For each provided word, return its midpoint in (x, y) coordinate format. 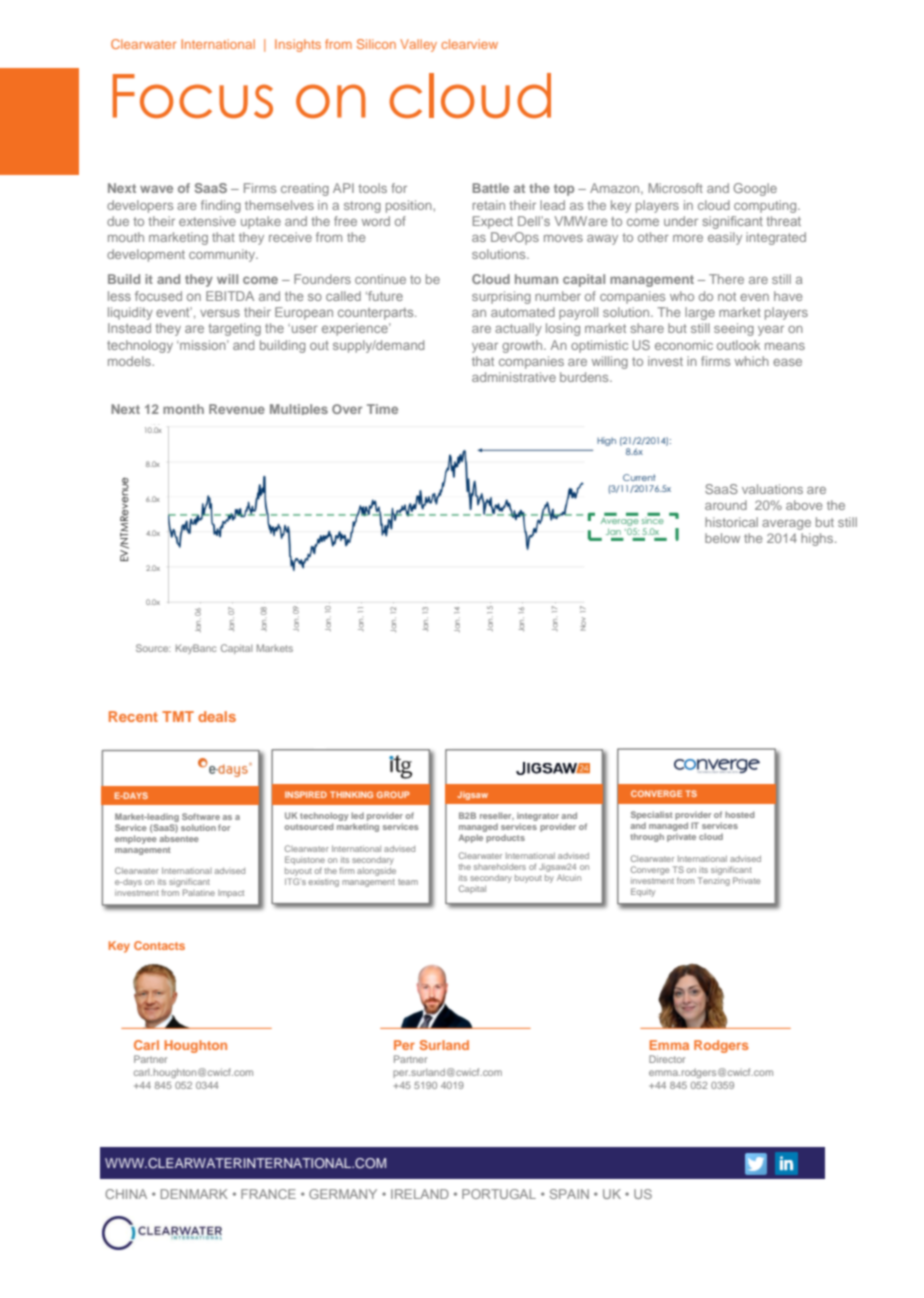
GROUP (393, 794)
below (722, 538)
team (408, 882)
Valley (418, 45)
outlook (738, 345)
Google (755, 189)
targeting (234, 329)
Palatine (199, 892)
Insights (298, 45)
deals (217, 716)
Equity (643, 892)
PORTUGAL (499, 1194)
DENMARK (194, 1194)
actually (518, 329)
